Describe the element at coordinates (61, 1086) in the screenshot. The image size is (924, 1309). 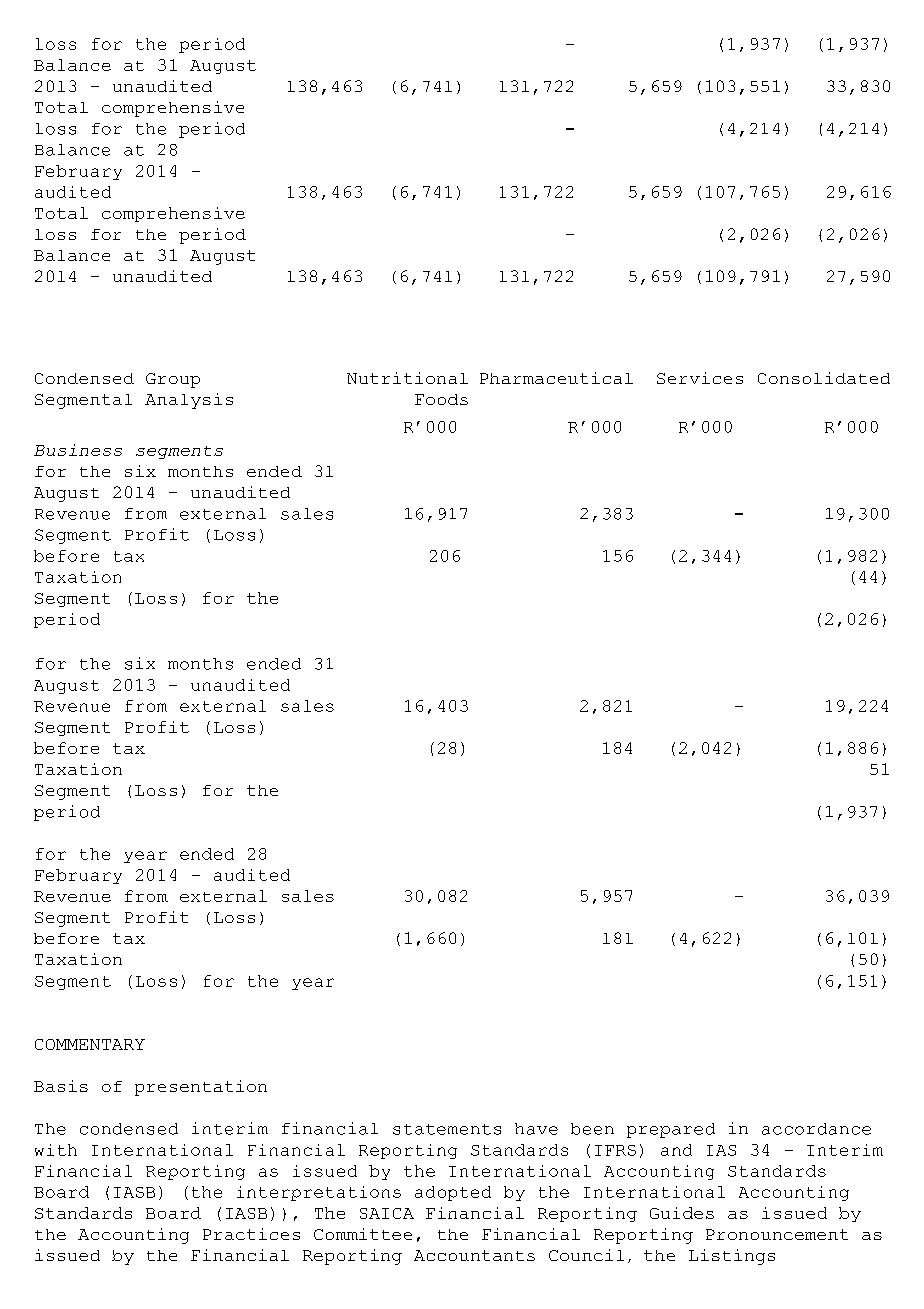
I see `Basis` at that location.
